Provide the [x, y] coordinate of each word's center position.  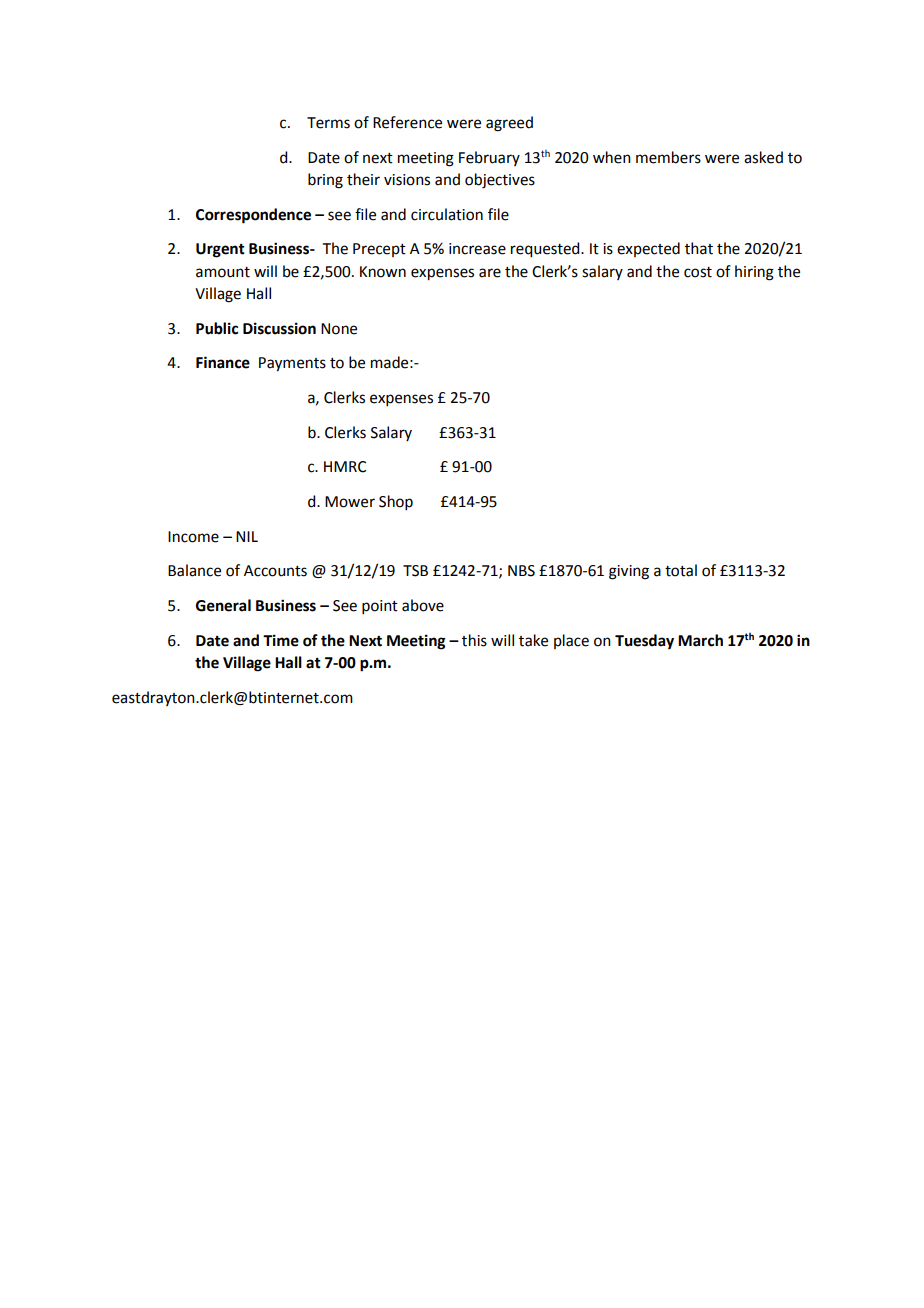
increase [477, 249]
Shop [396, 502]
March [700, 640]
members [668, 157]
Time [281, 640]
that [699, 248]
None [339, 329]
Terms [328, 123]
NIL [247, 536]
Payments [292, 364]
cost [698, 272]
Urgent [220, 250]
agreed [509, 124]
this [474, 640]
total [681, 570]
